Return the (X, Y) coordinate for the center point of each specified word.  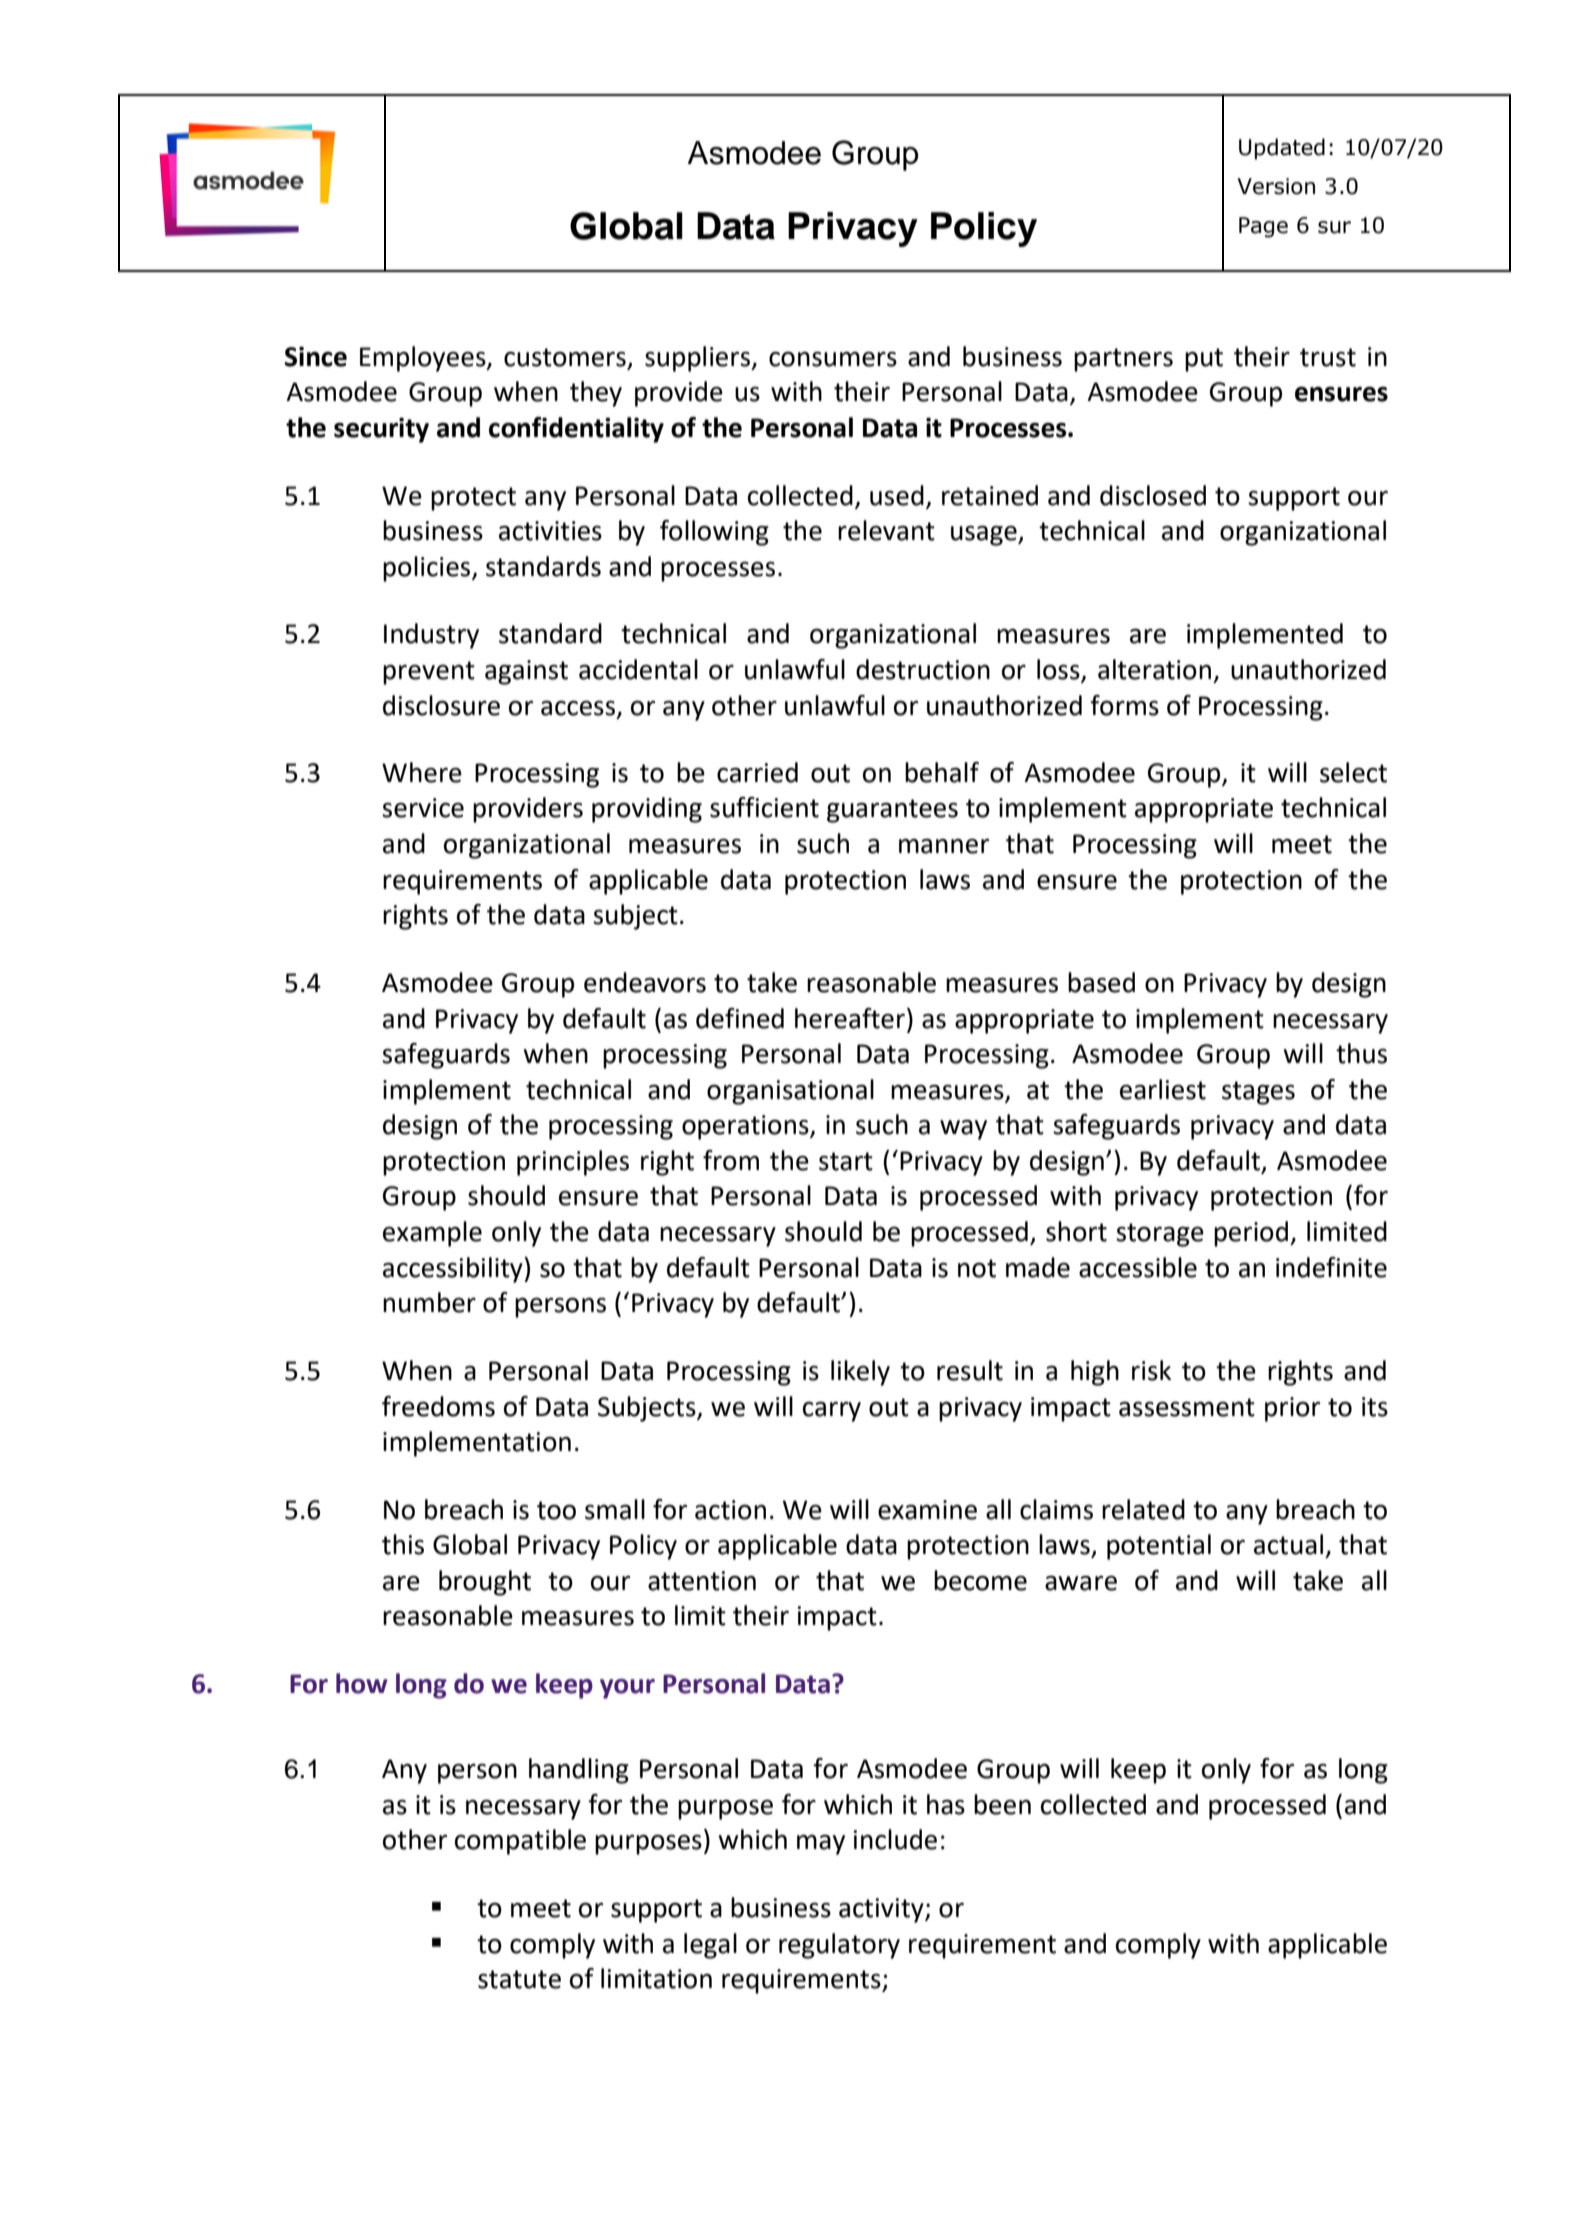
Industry (431, 636)
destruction (923, 669)
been (1002, 1804)
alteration (1154, 669)
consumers (833, 359)
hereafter (850, 1018)
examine (927, 1510)
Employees (424, 359)
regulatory (839, 1946)
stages (1258, 1093)
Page (1263, 227)
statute (519, 1979)
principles (573, 1163)
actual (1288, 1544)
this (403, 1544)
